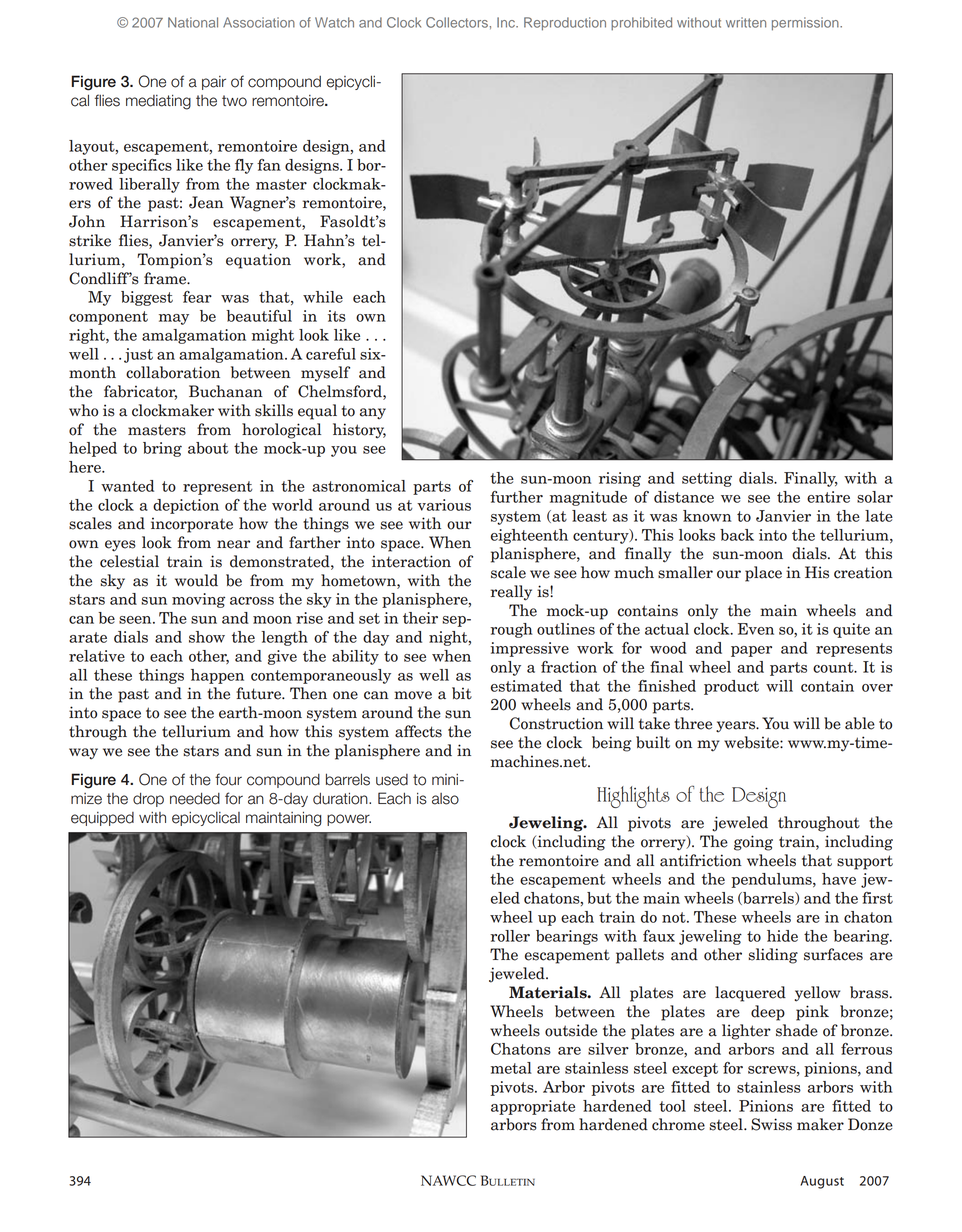 Image resolution: width=962 pixels, height=1232 pixels. I want to click on roller, so click(510, 936).
